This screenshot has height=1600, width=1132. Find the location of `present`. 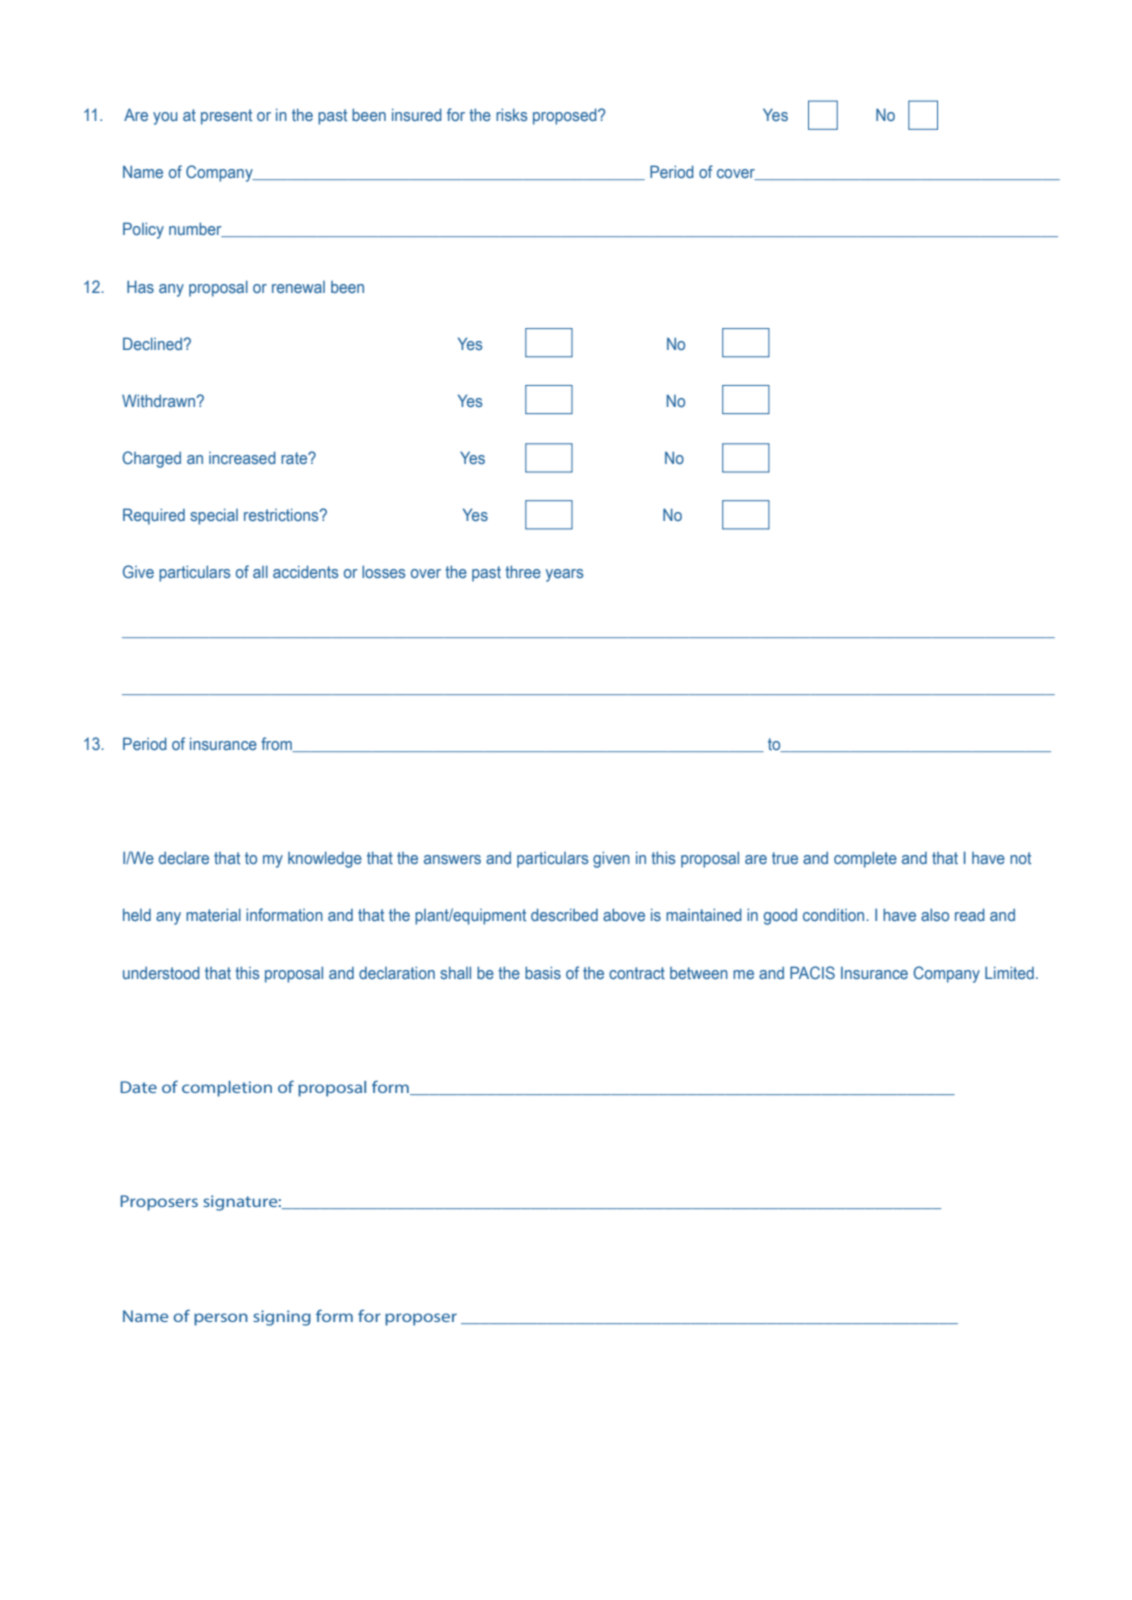

present is located at coordinates (226, 117).
